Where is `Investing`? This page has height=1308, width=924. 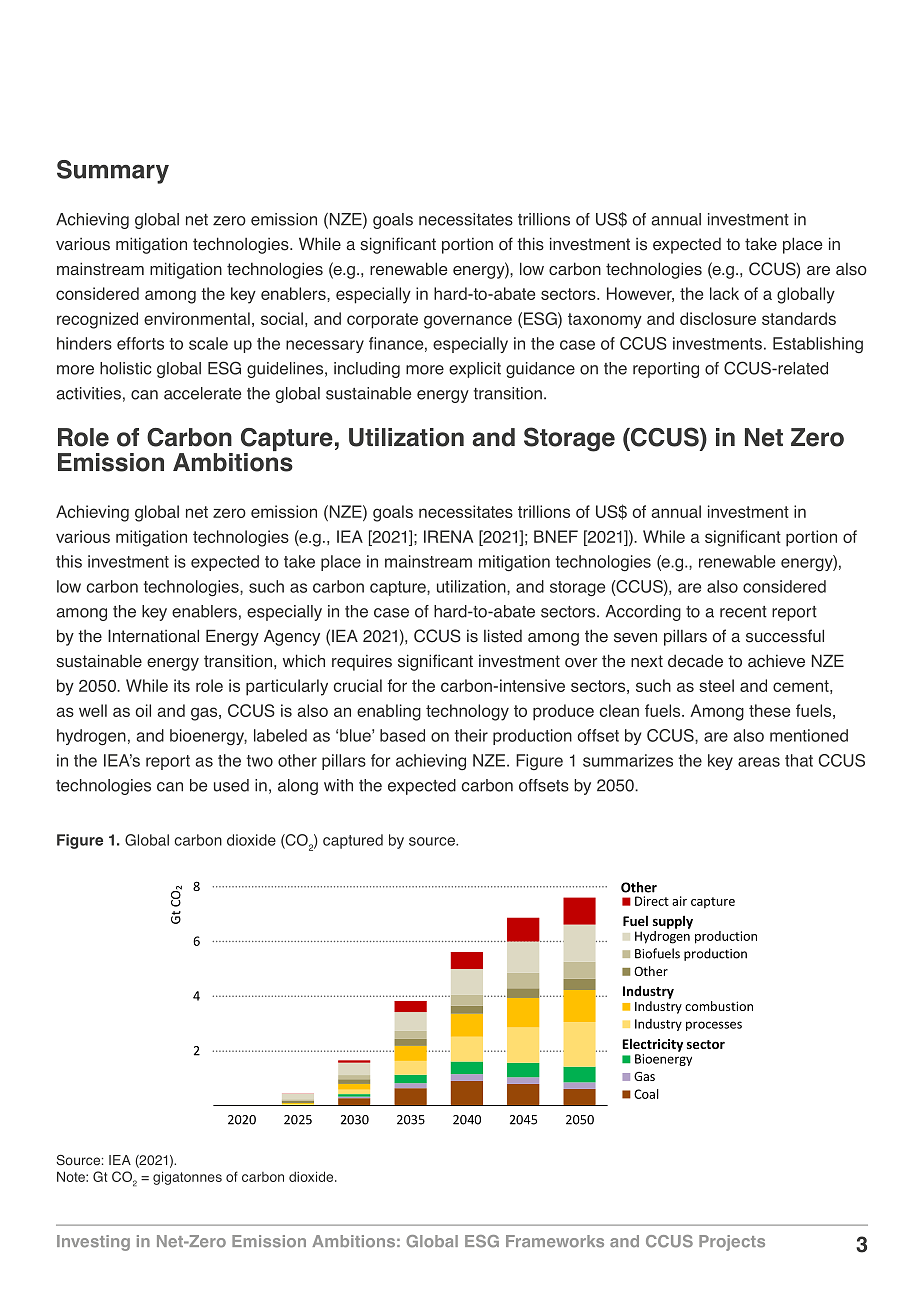
Investing is located at coordinates (93, 1243).
